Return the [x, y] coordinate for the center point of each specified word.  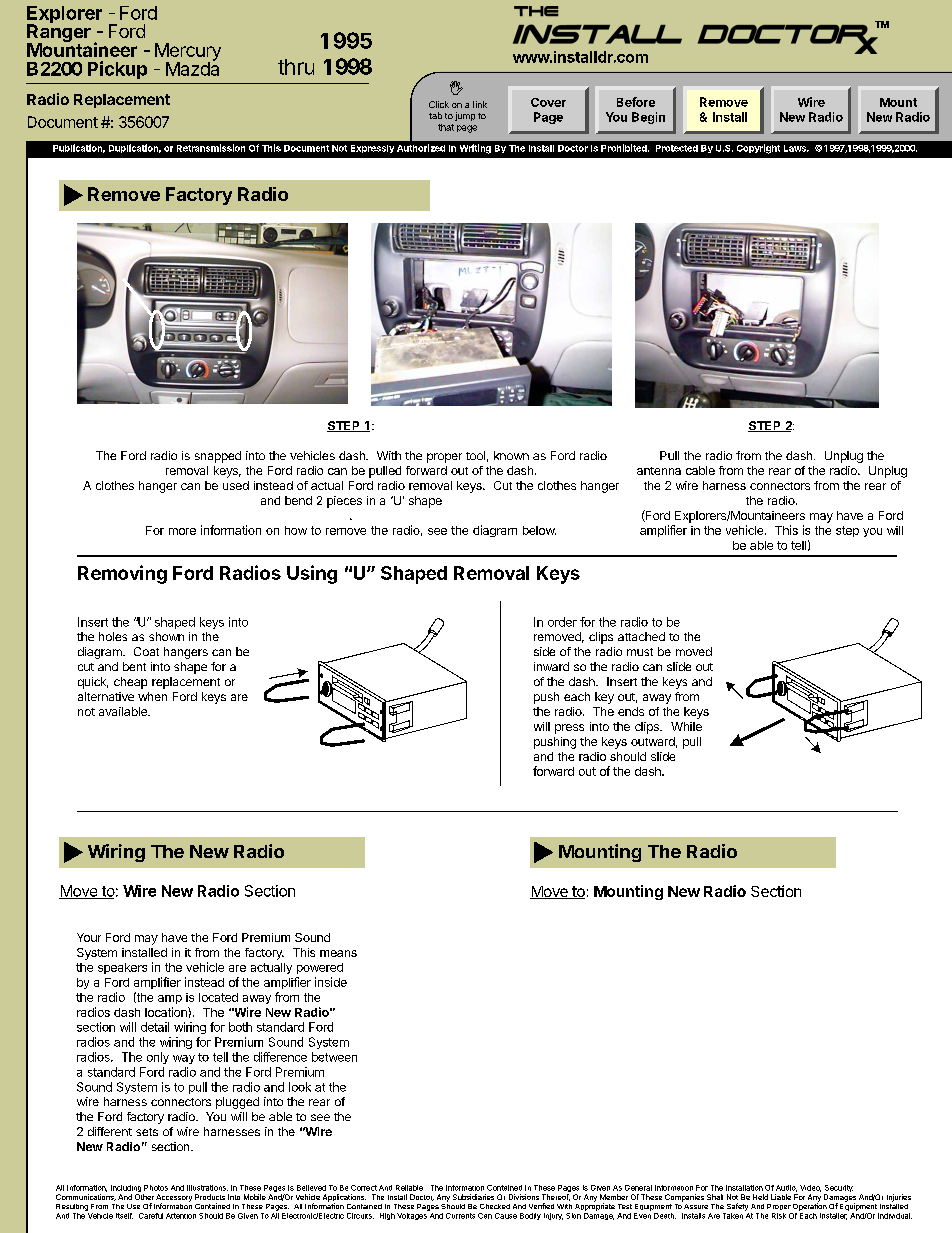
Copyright [758, 149]
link [480, 104]
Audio [786, 1188]
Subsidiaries [473, 1197]
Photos [156, 1188]
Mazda [192, 68]
